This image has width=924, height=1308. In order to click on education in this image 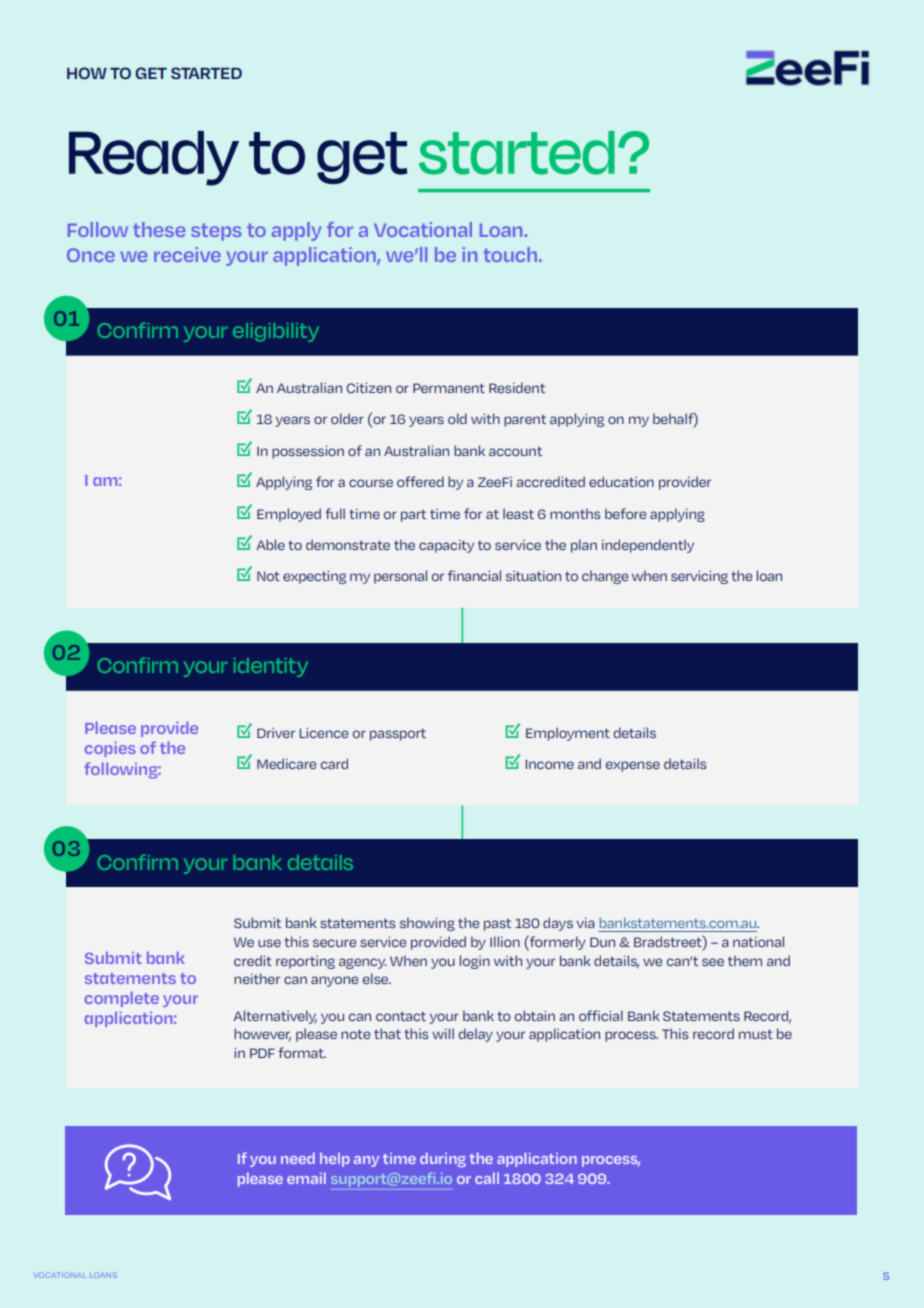, I will do `click(621, 481)`.
